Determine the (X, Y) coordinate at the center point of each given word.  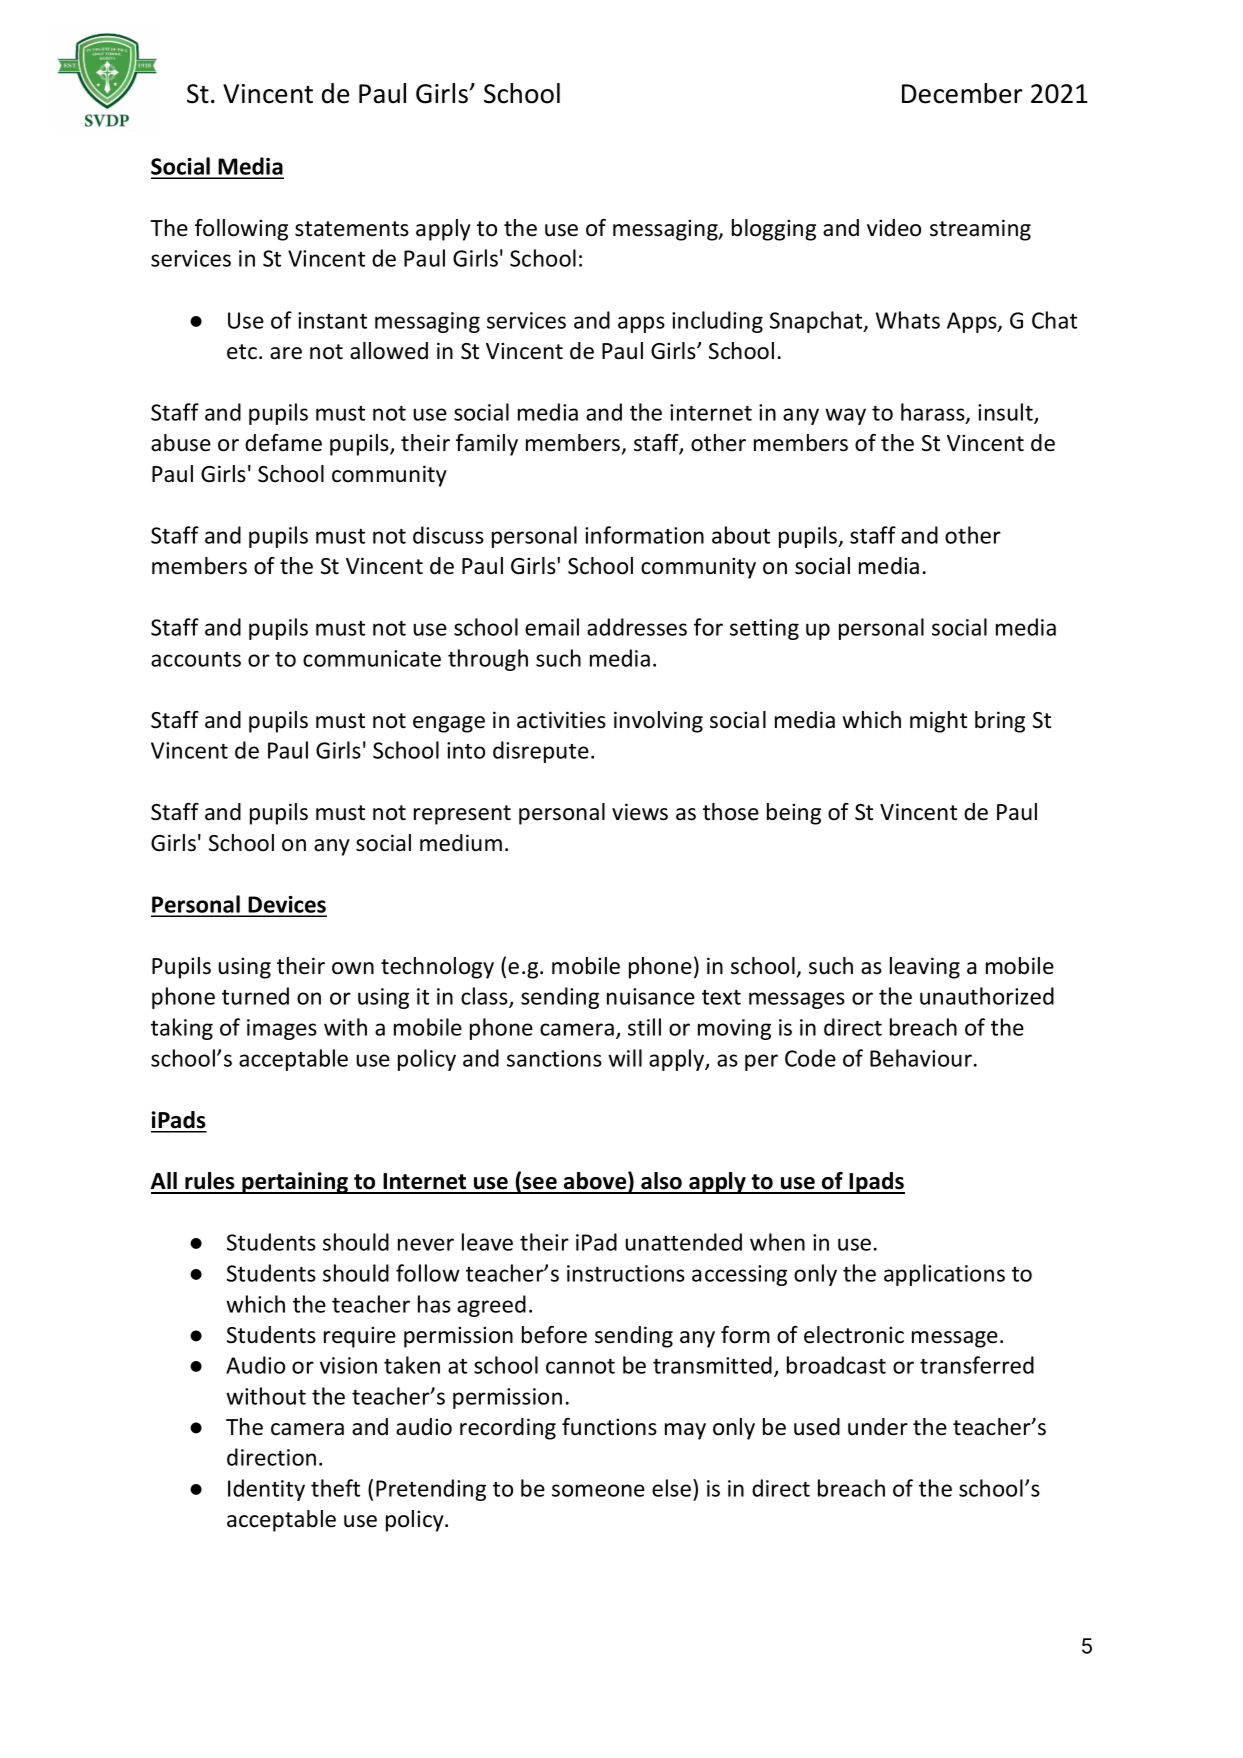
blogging (774, 230)
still (644, 1027)
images (282, 1029)
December (962, 93)
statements (352, 229)
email (552, 627)
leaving (925, 968)
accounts (196, 659)
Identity (266, 1490)
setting (764, 629)
